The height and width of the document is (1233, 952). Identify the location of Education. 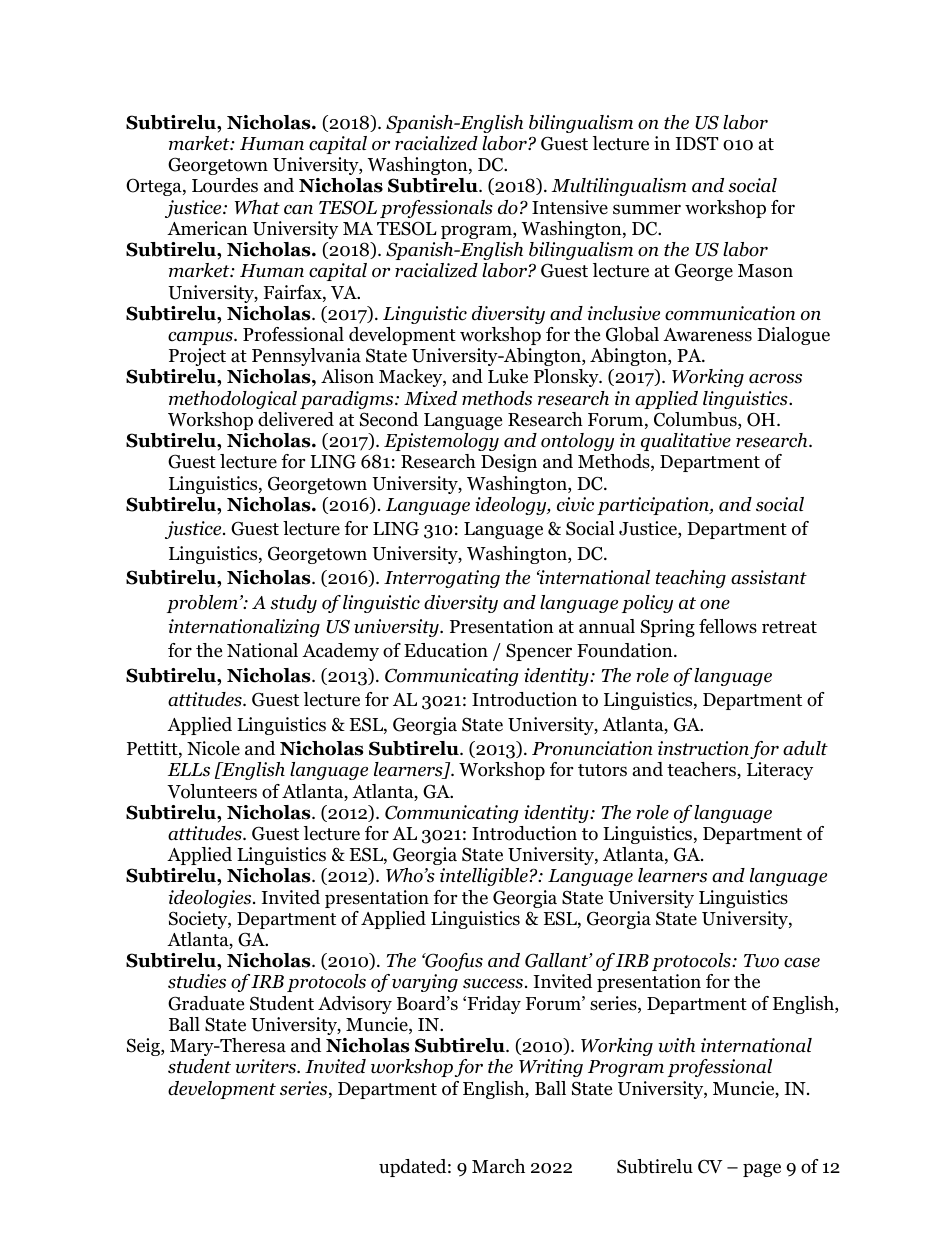
(446, 650).
